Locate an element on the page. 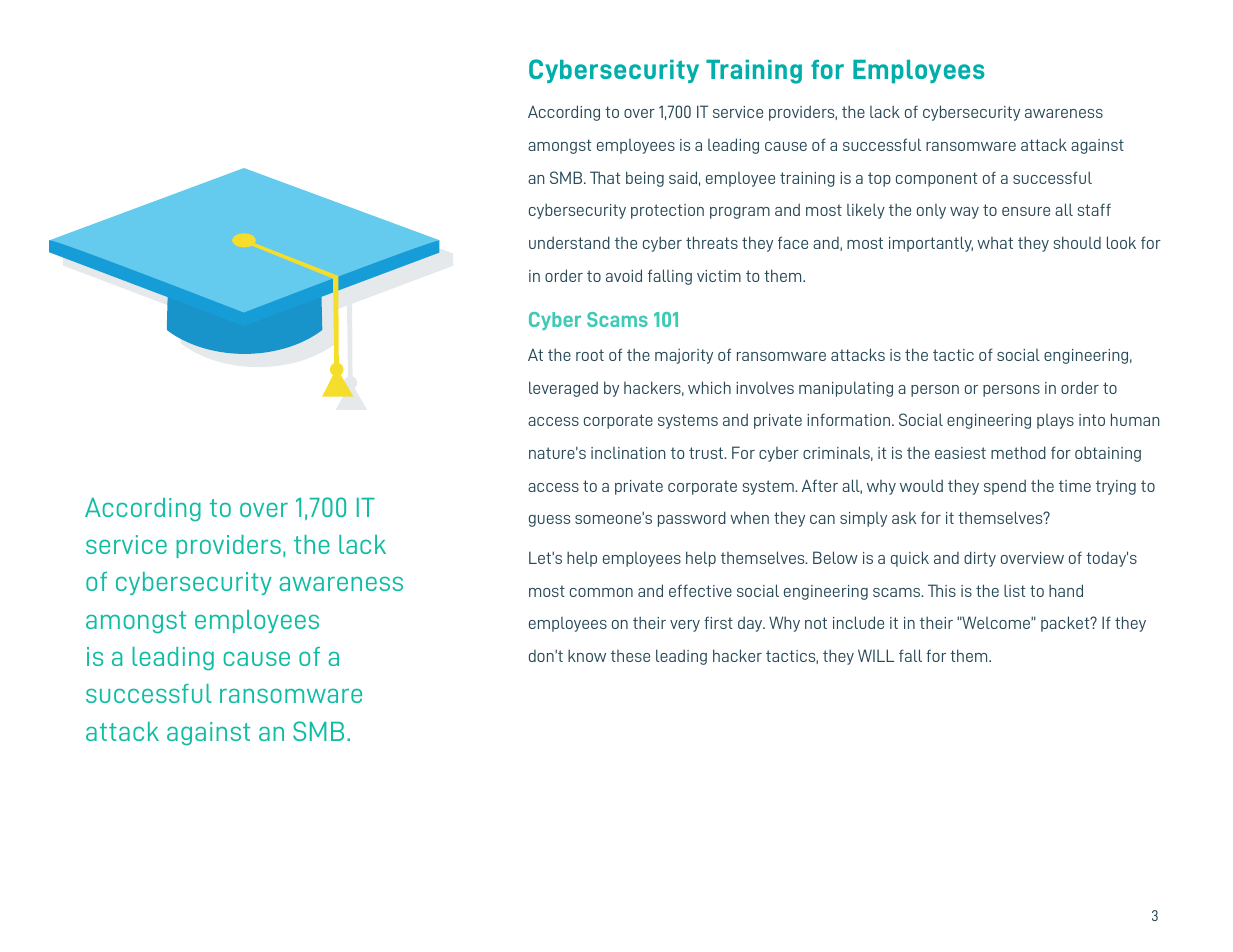 This page has height=952, width=1233. That is located at coordinates (605, 177).
